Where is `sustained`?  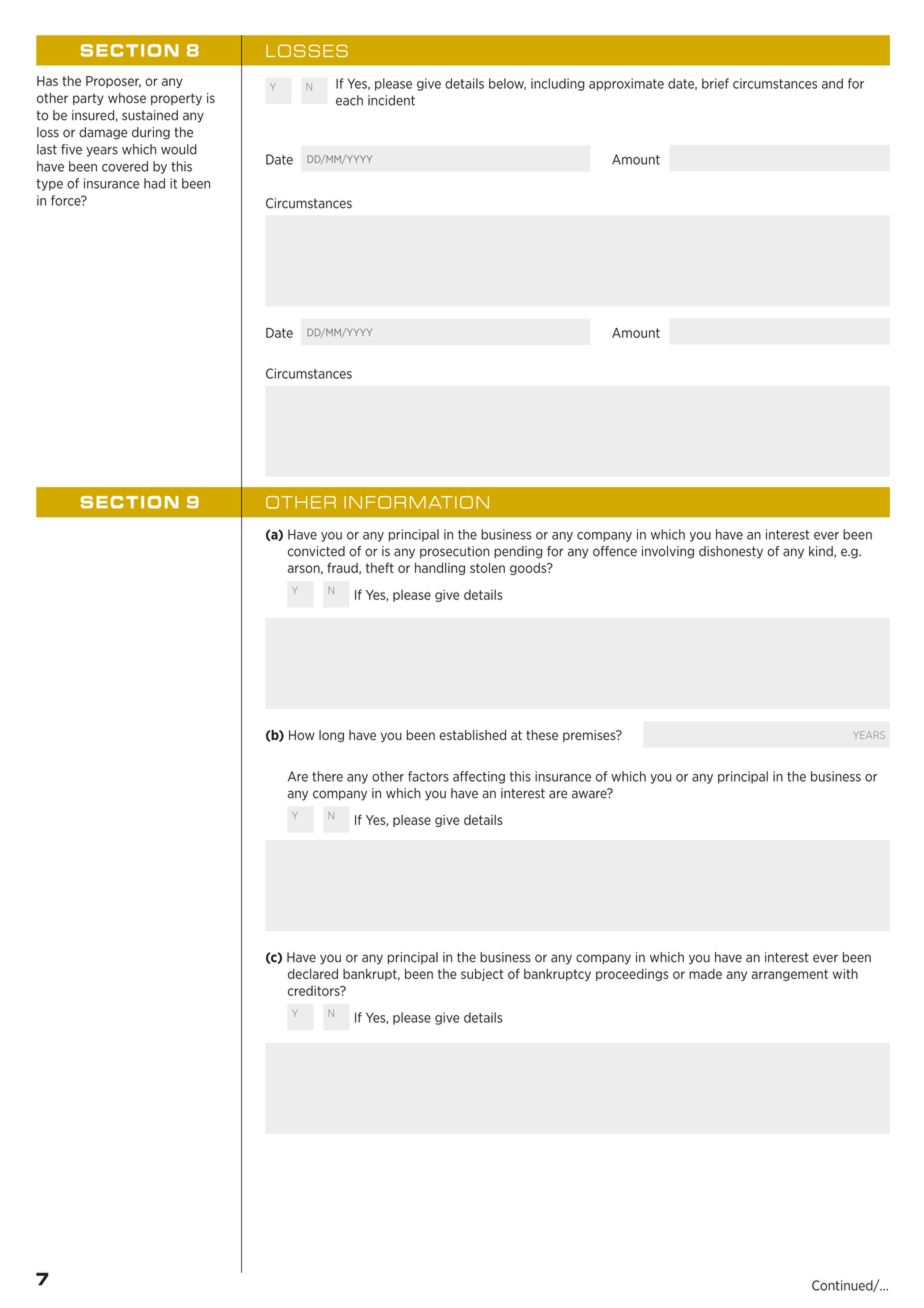 sustained is located at coordinates (150, 115).
